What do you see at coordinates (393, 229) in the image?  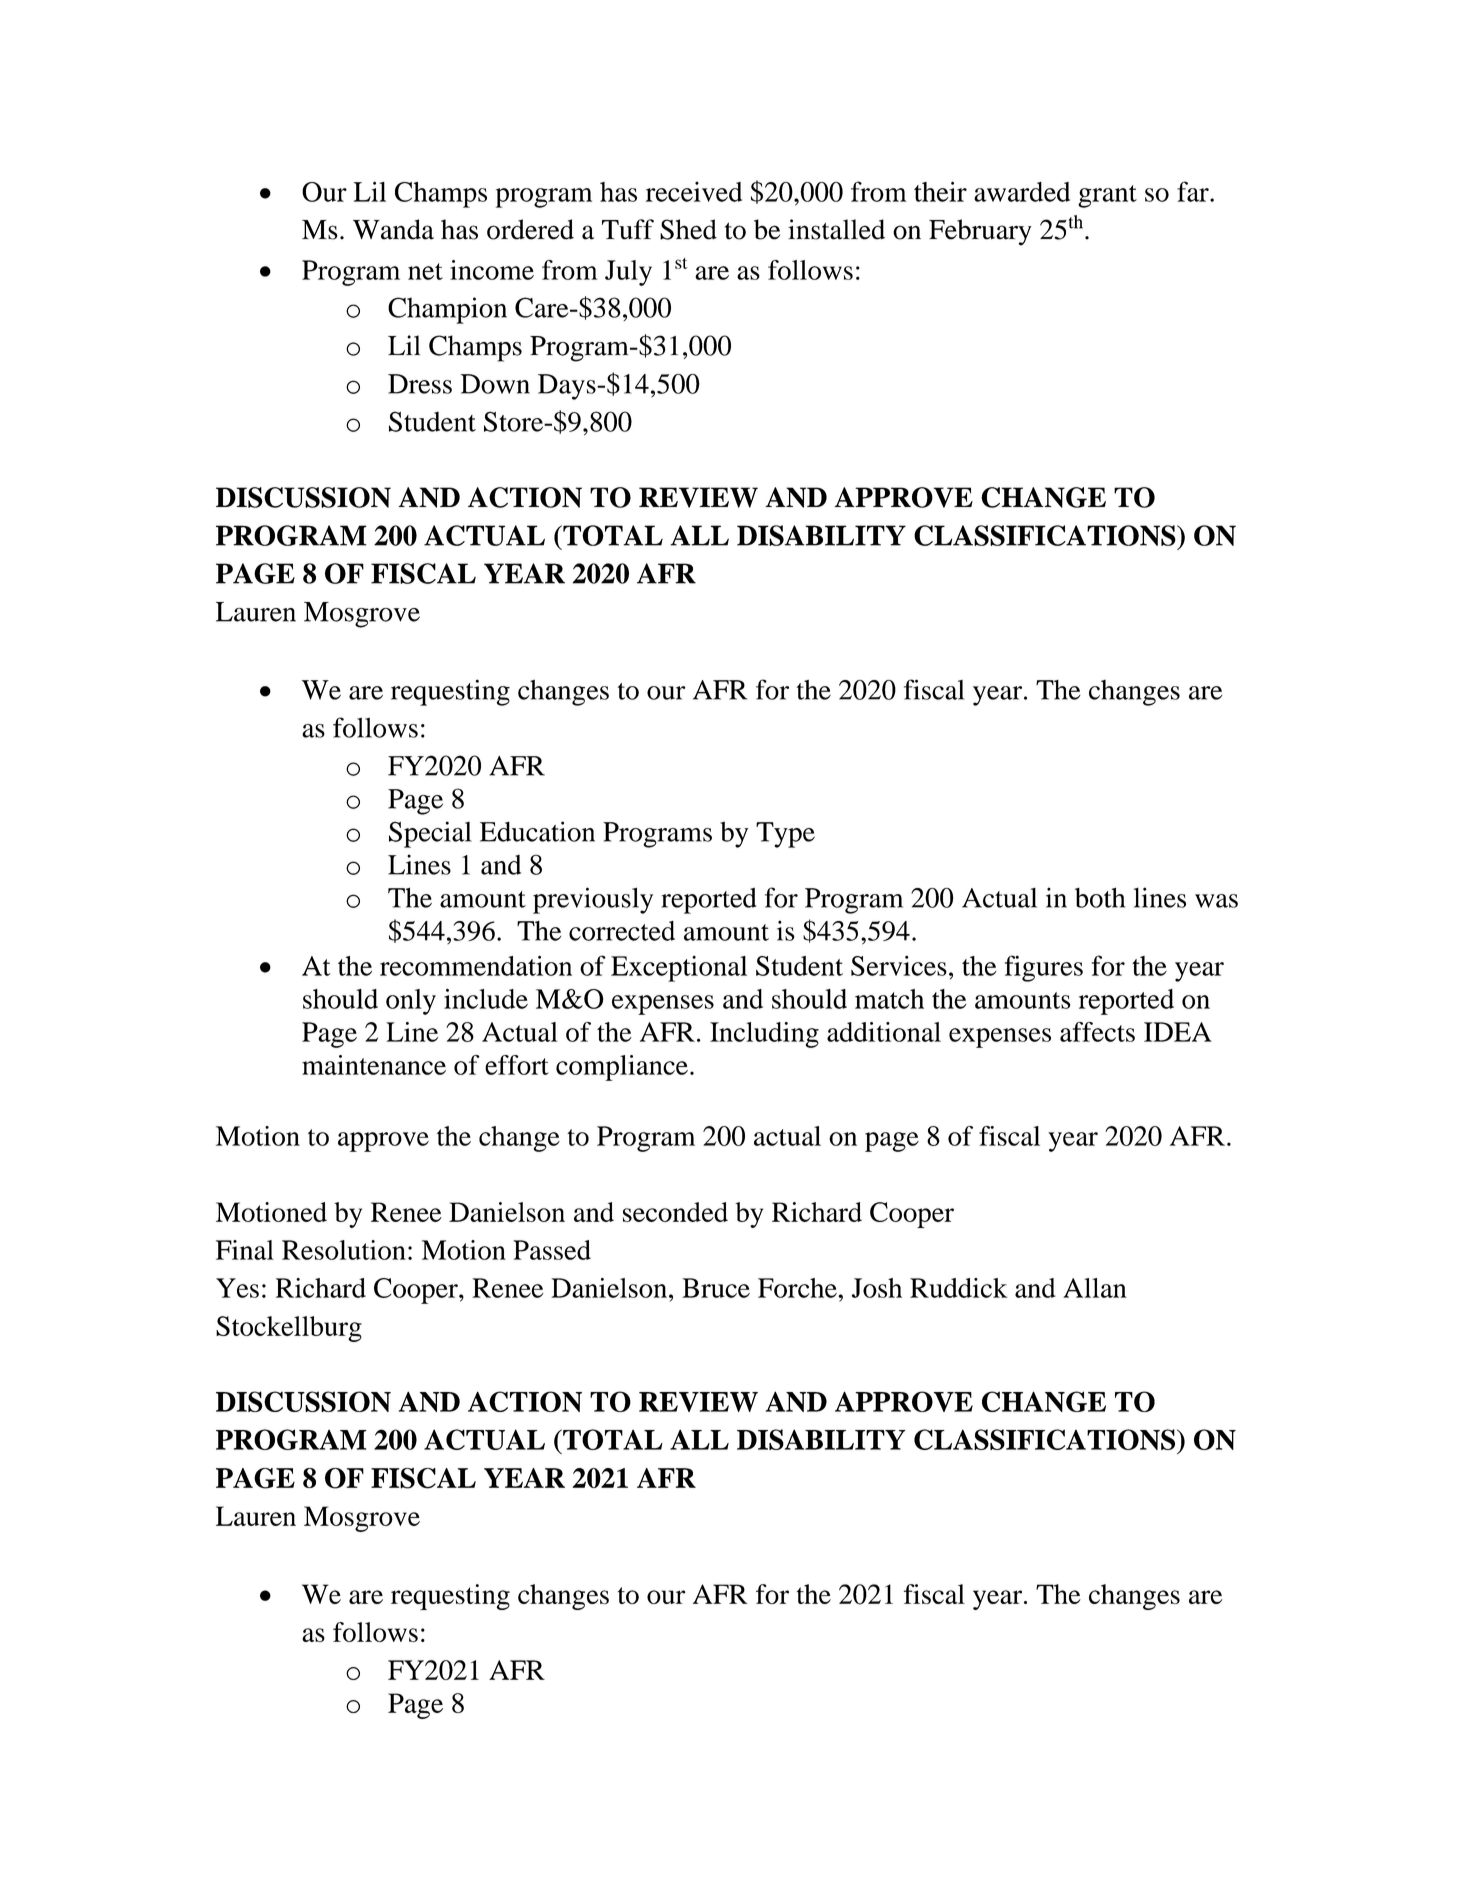 I see `Wanda` at bounding box center [393, 229].
